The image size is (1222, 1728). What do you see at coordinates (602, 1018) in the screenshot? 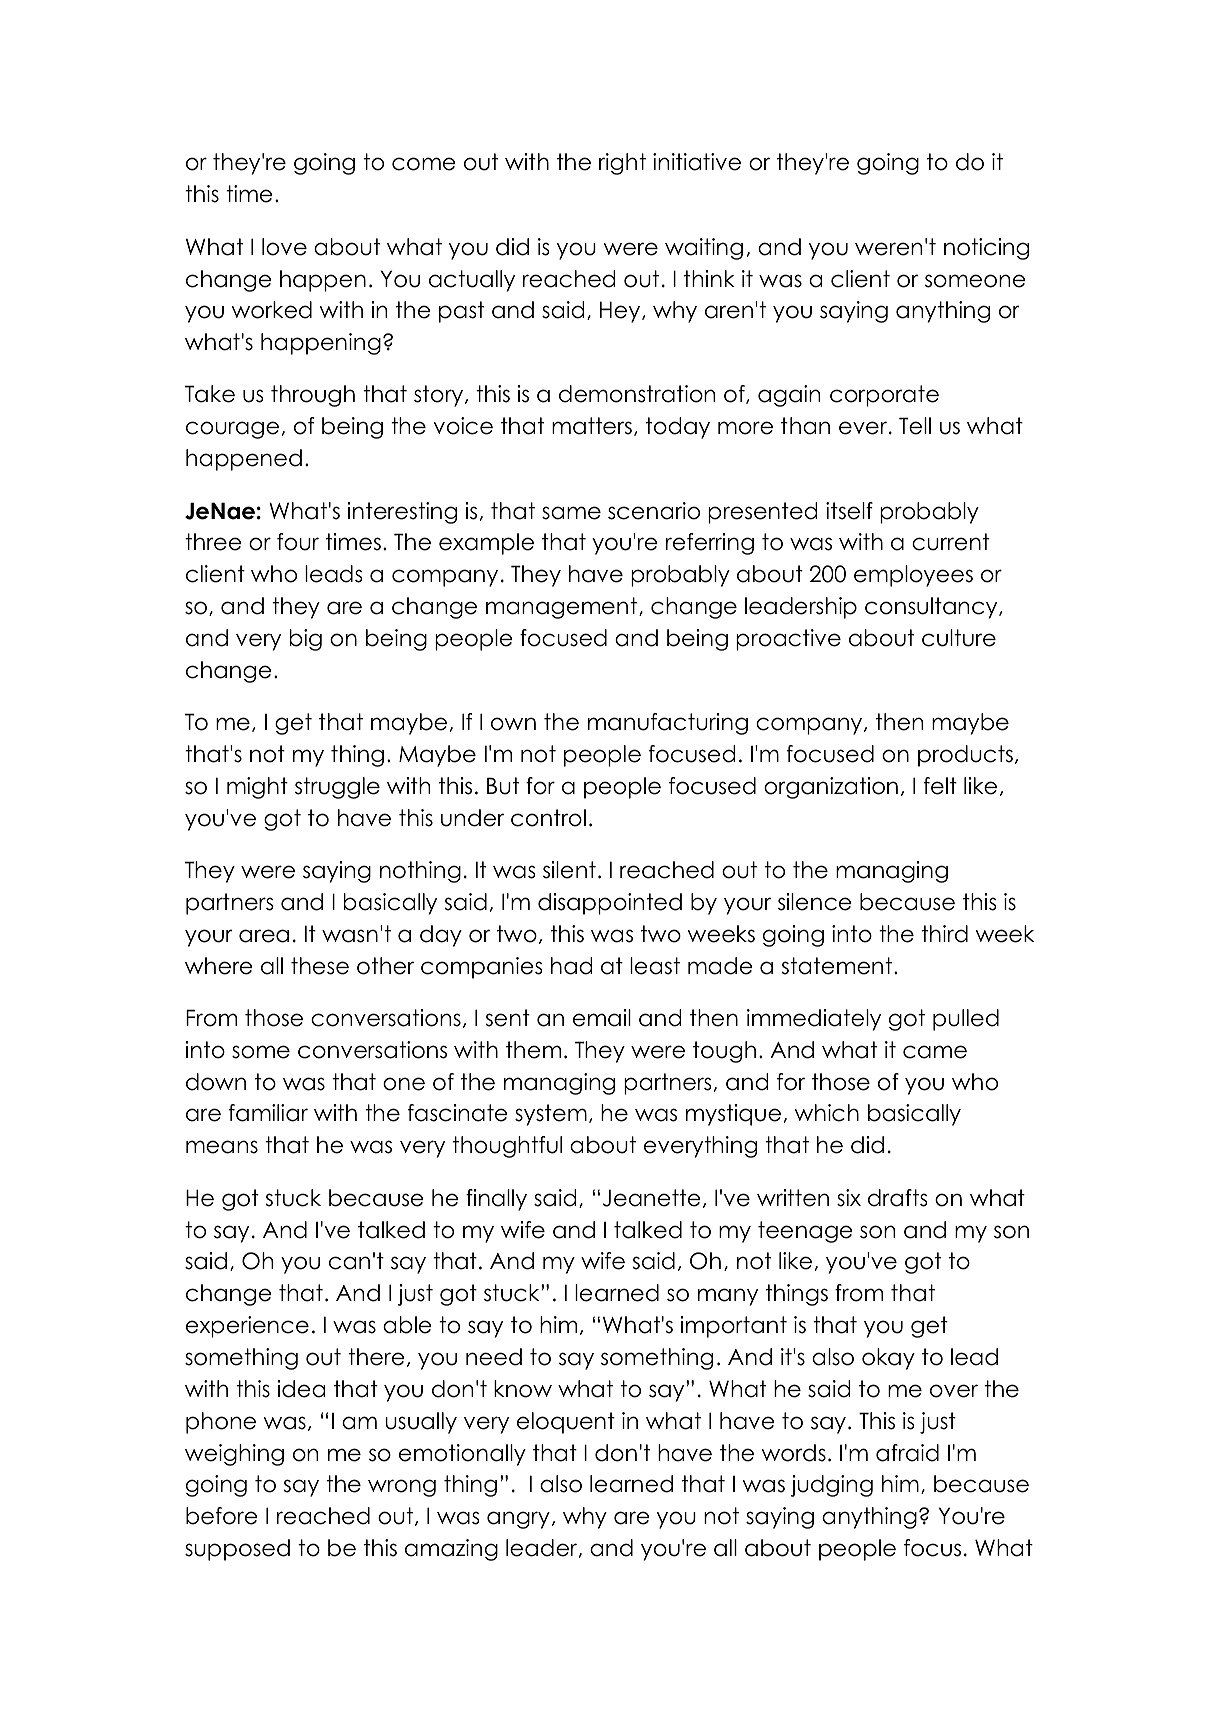
I see `email` at bounding box center [602, 1018].
